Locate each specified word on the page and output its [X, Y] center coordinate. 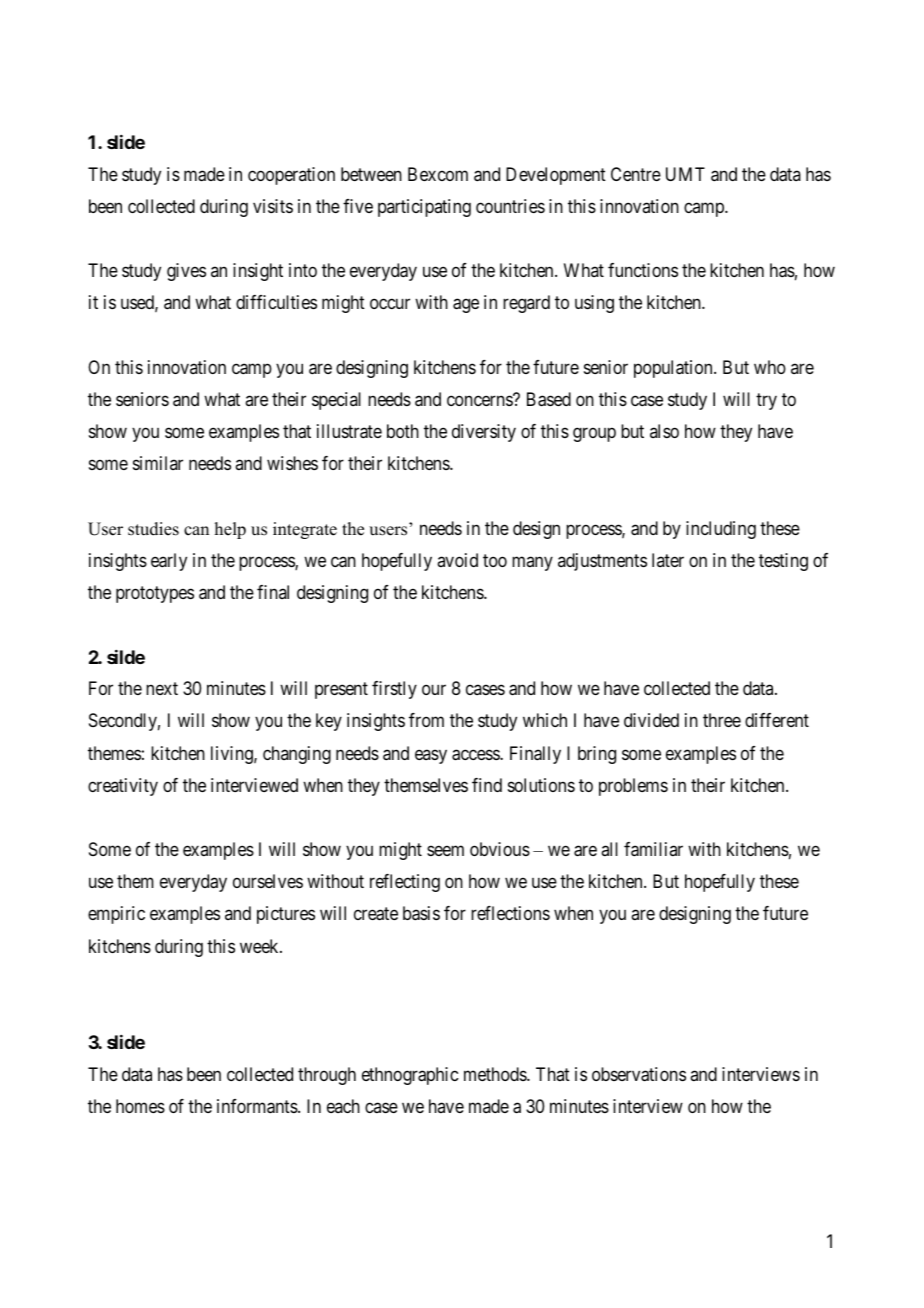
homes [140, 1106]
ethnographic [410, 1076]
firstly [394, 690]
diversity [484, 433]
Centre [636, 174]
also [664, 431]
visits [273, 206]
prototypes [155, 594]
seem [445, 851]
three [722, 720]
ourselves [268, 881]
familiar [653, 849]
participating [424, 208]
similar [158, 463]
